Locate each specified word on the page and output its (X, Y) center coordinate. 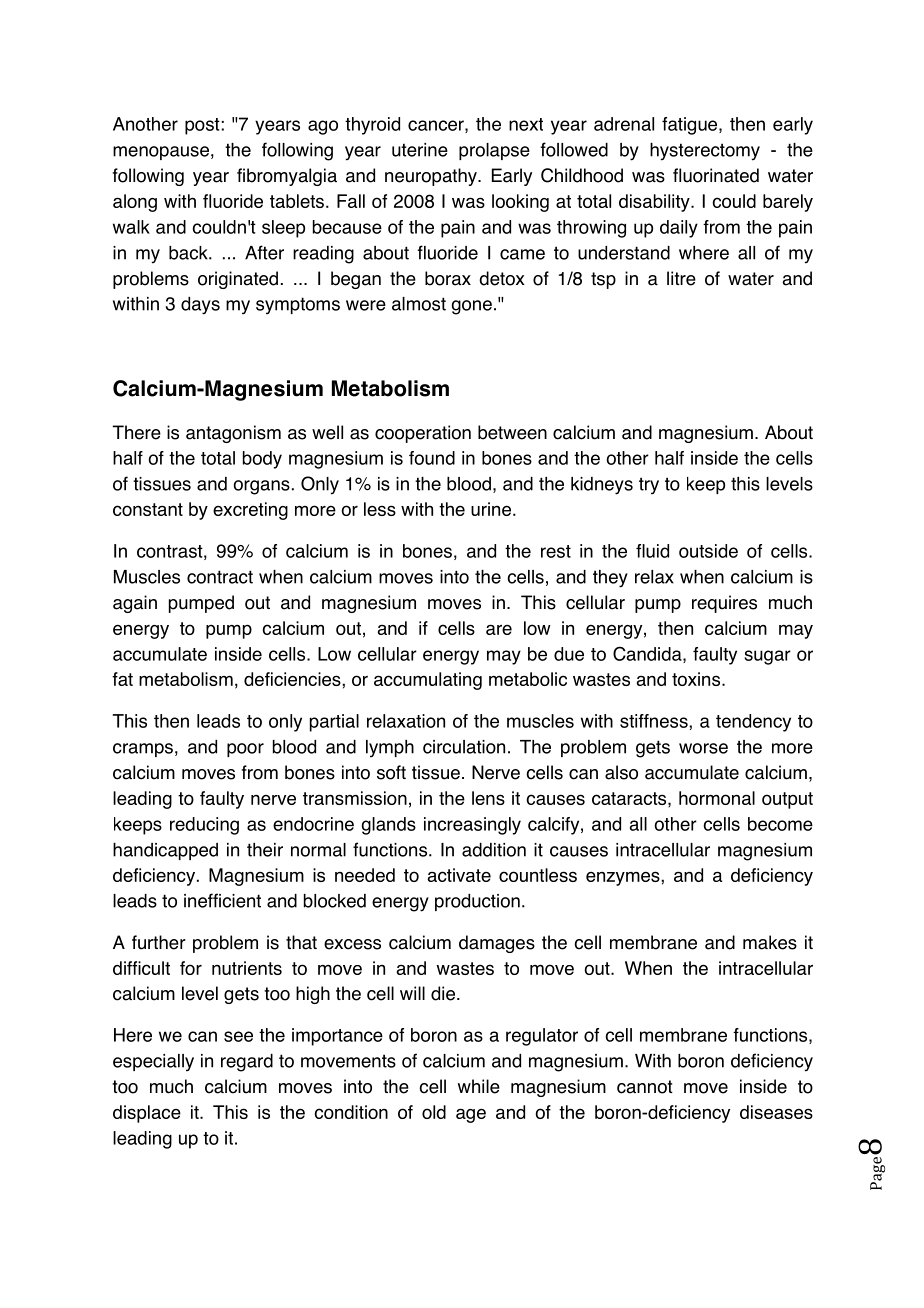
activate (459, 875)
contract (220, 577)
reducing (204, 826)
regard (247, 1063)
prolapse (494, 151)
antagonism (233, 434)
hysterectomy (705, 152)
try (649, 485)
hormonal (717, 798)
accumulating (428, 681)
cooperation (423, 434)
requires (724, 604)
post (202, 126)
